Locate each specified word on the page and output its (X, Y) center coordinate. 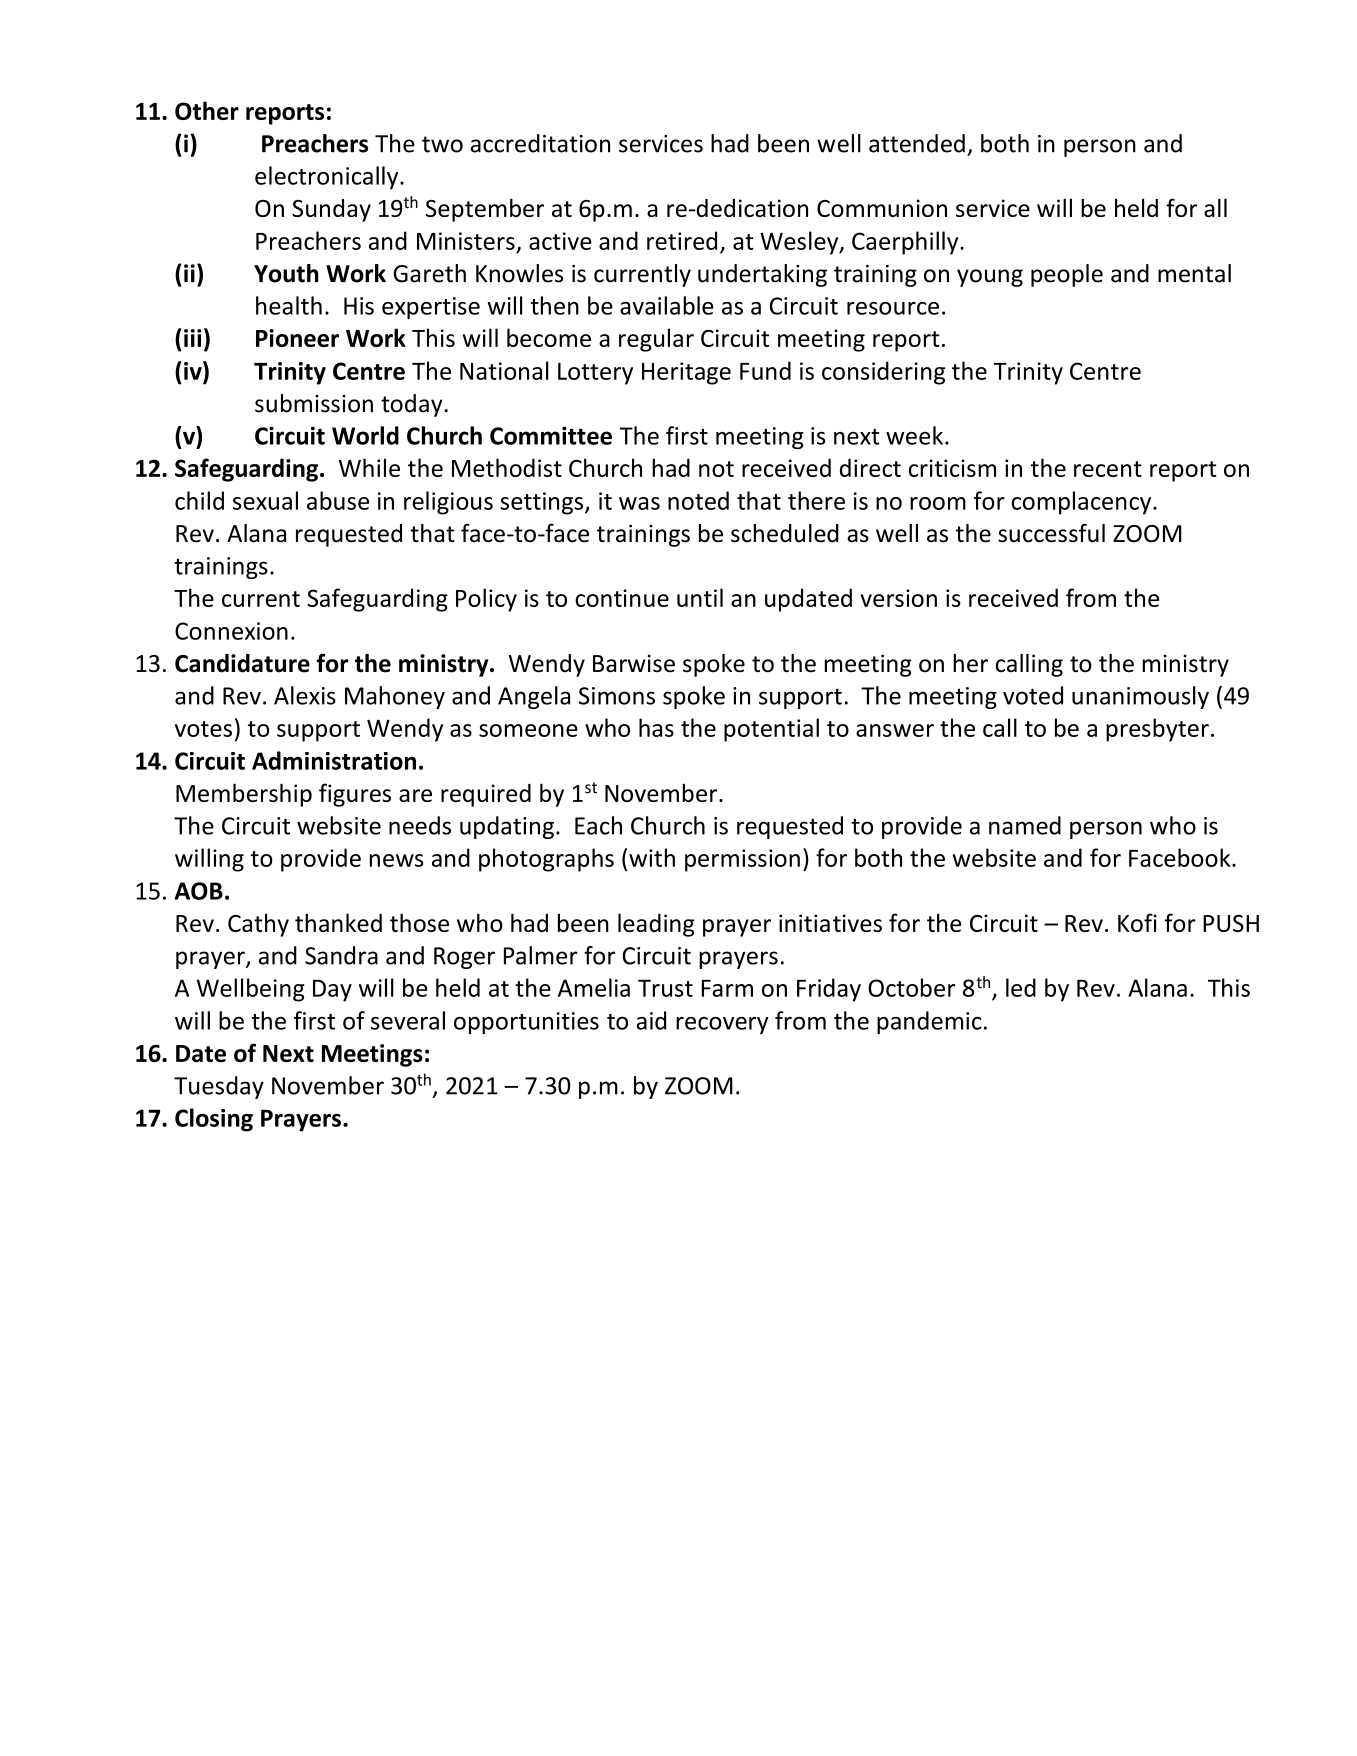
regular (656, 340)
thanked (338, 922)
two (442, 144)
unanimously (1140, 697)
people (1067, 275)
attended (917, 143)
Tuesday (219, 1087)
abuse (338, 500)
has (656, 727)
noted (698, 500)
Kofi (1137, 922)
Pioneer (297, 338)
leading (656, 925)
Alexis (305, 695)
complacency (1082, 503)
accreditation (540, 143)
